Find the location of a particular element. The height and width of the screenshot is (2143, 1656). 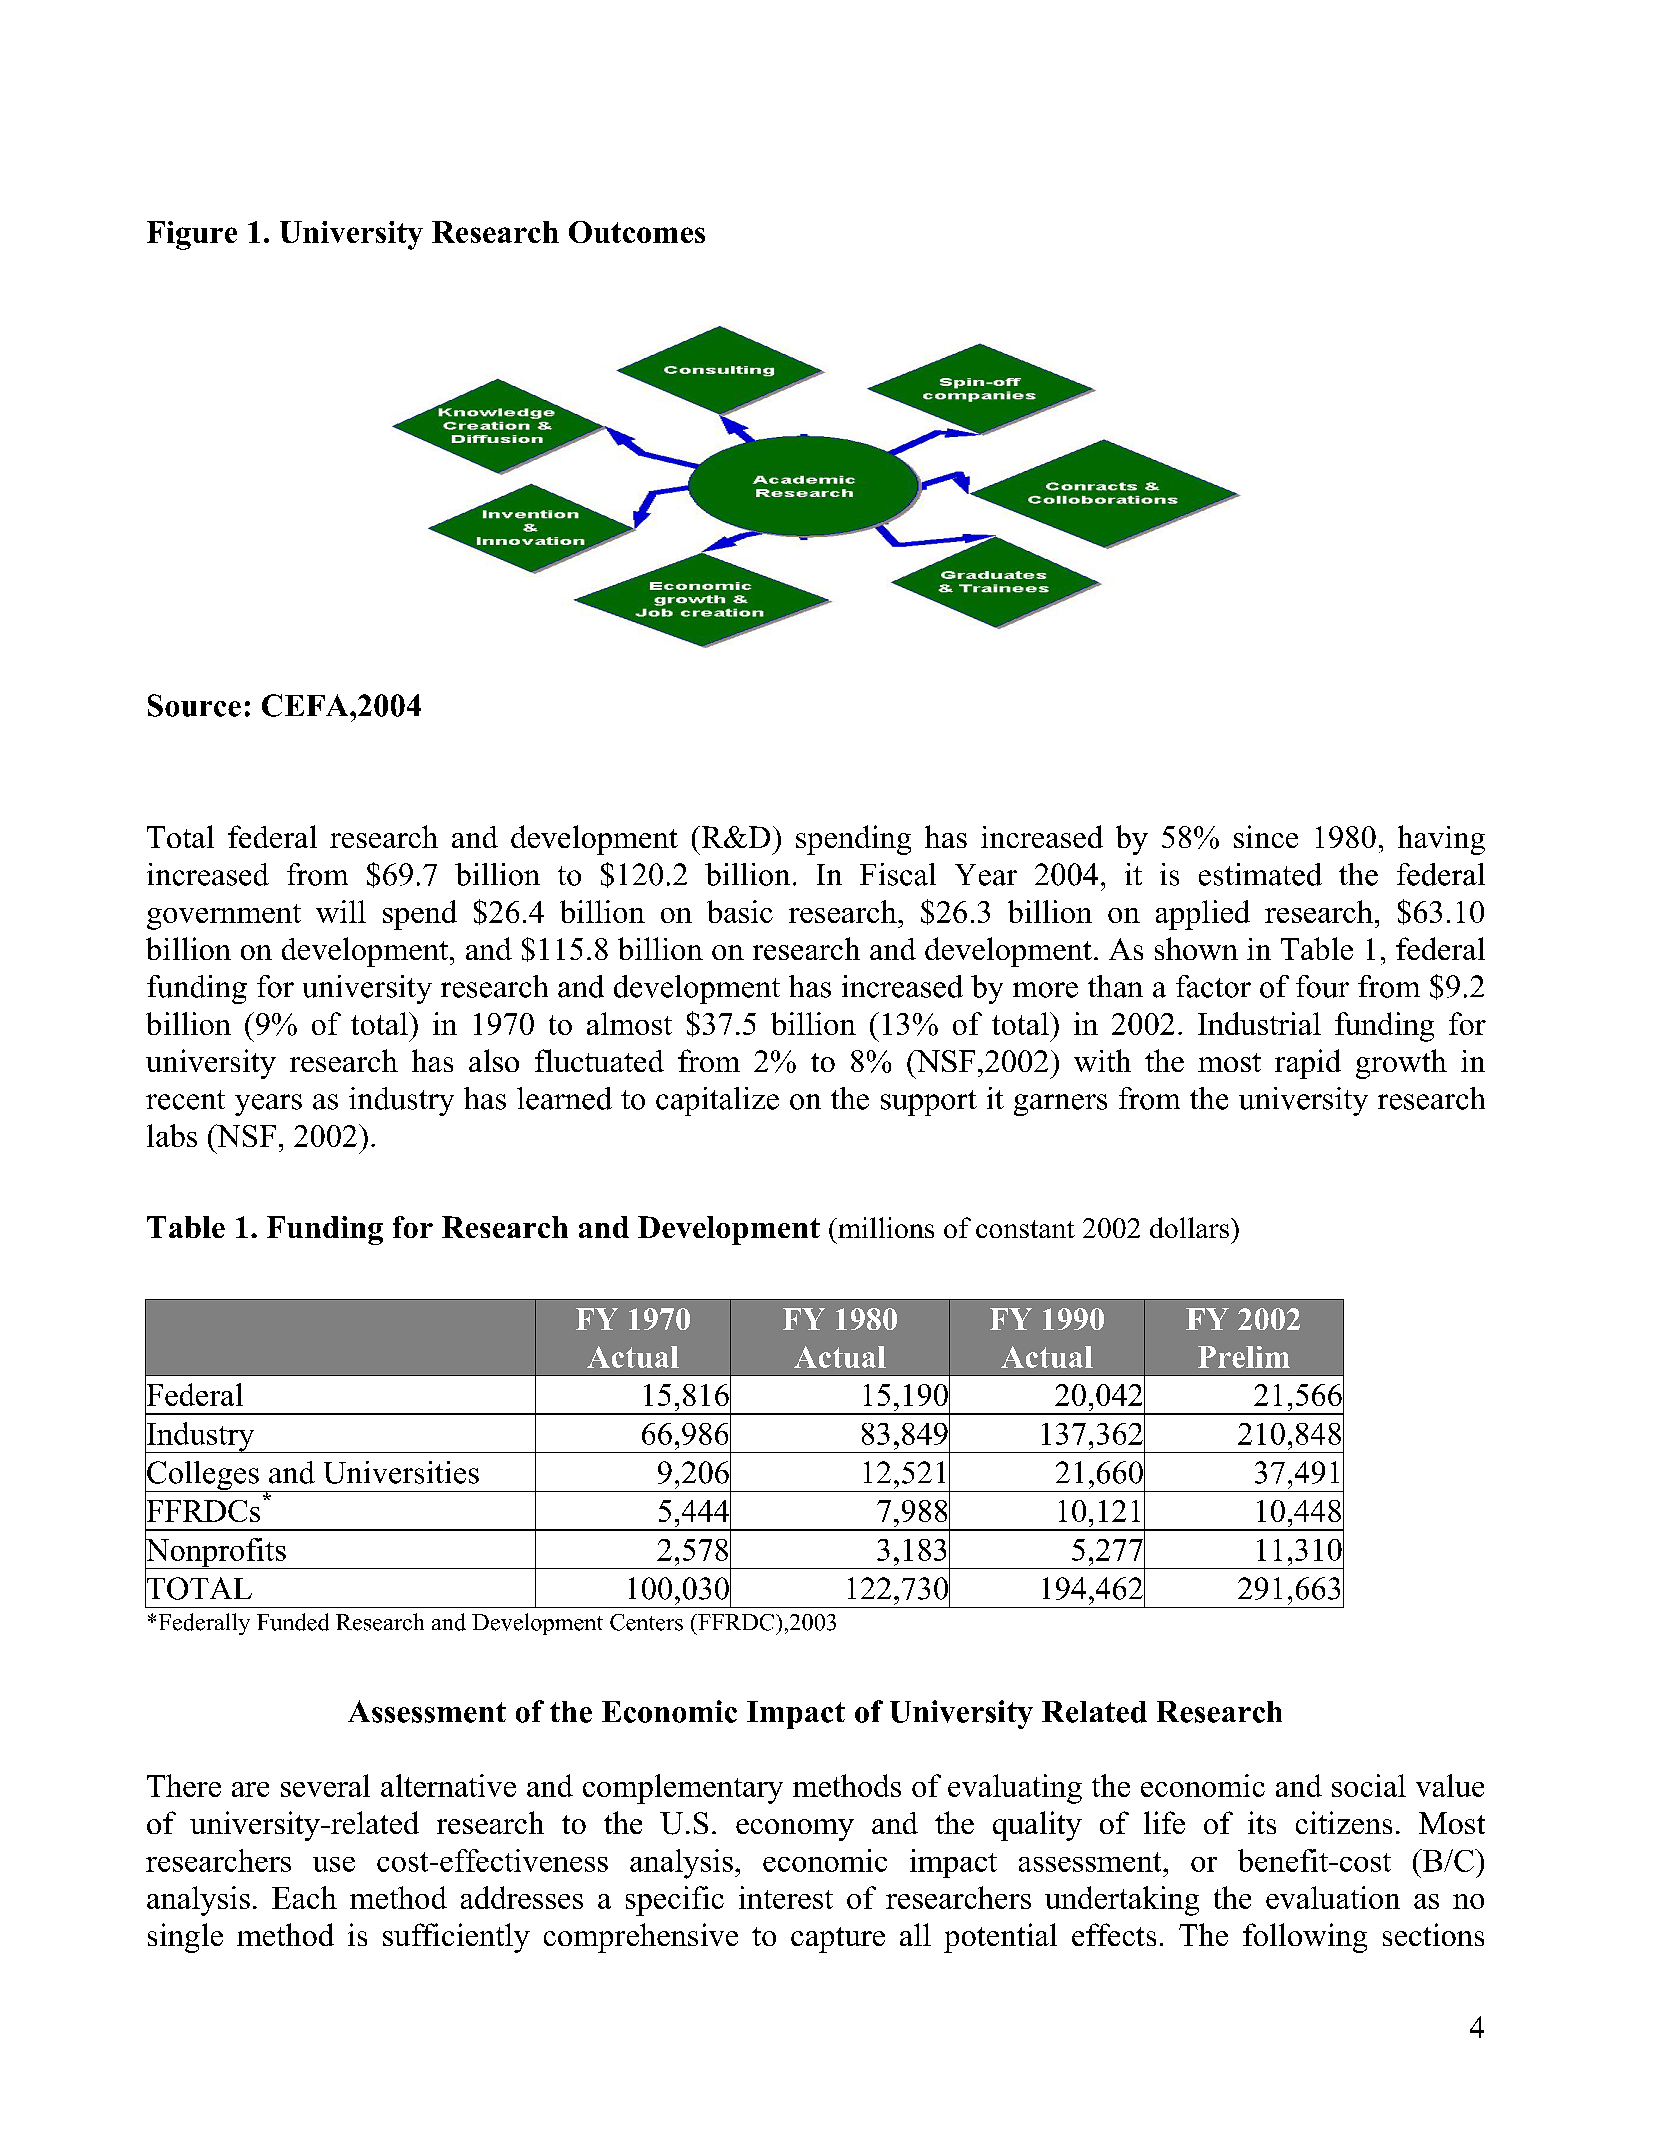

having is located at coordinates (1441, 840).
